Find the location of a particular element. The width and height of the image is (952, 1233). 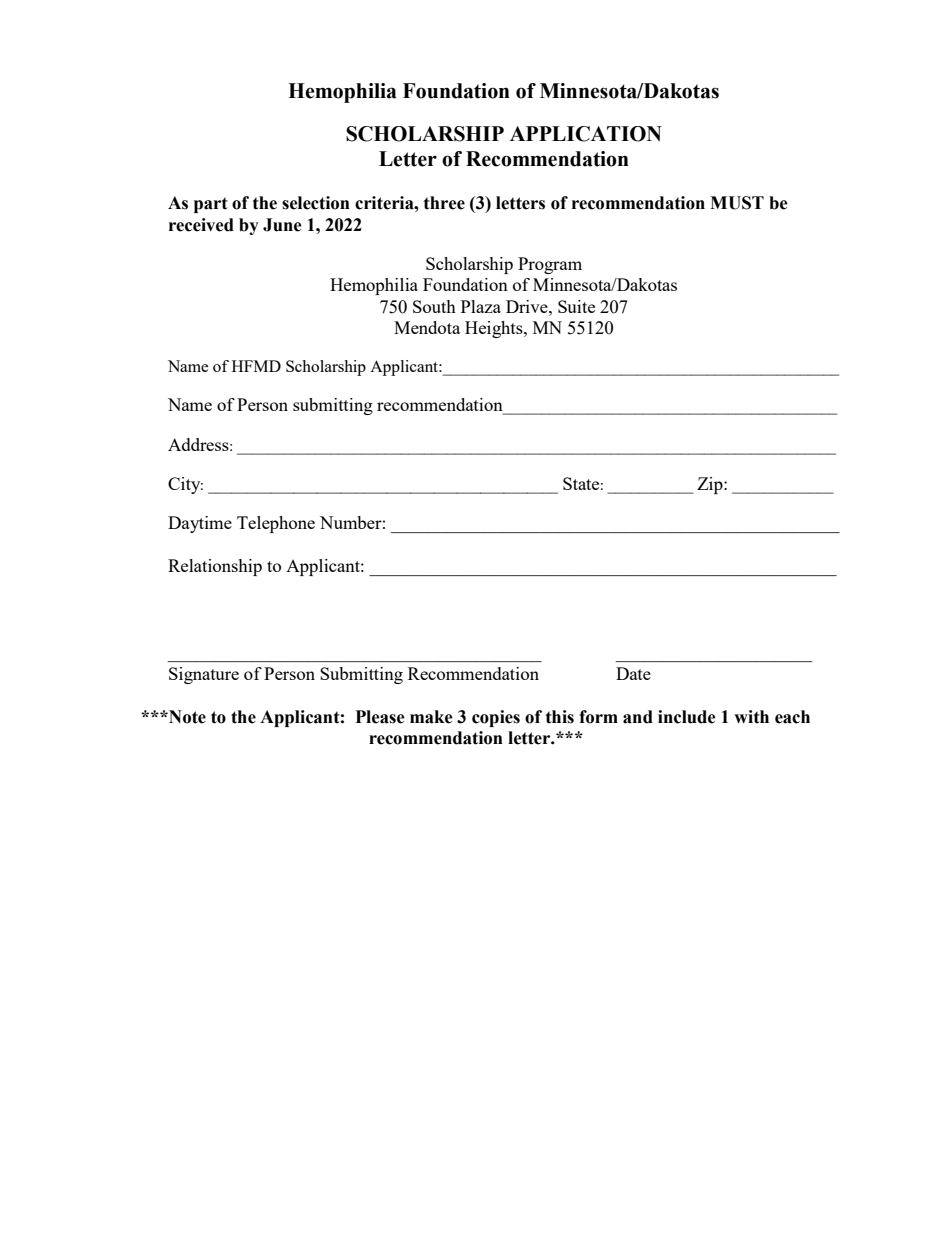

selection is located at coordinates (316, 203).
